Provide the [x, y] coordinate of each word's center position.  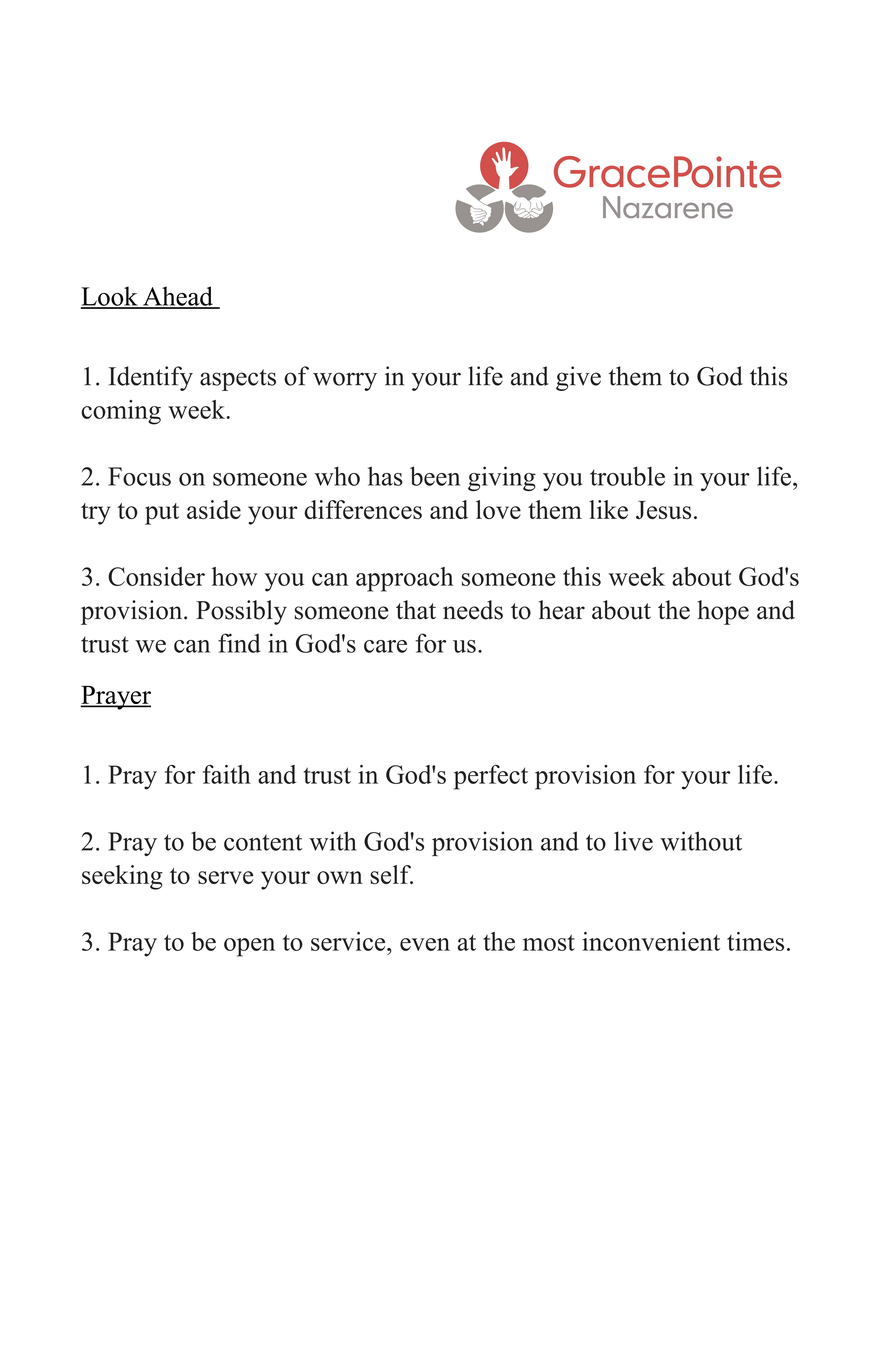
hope [723, 612]
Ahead [178, 297]
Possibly [241, 612]
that [416, 610]
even [425, 944]
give [578, 378]
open [249, 947]
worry [345, 381]
